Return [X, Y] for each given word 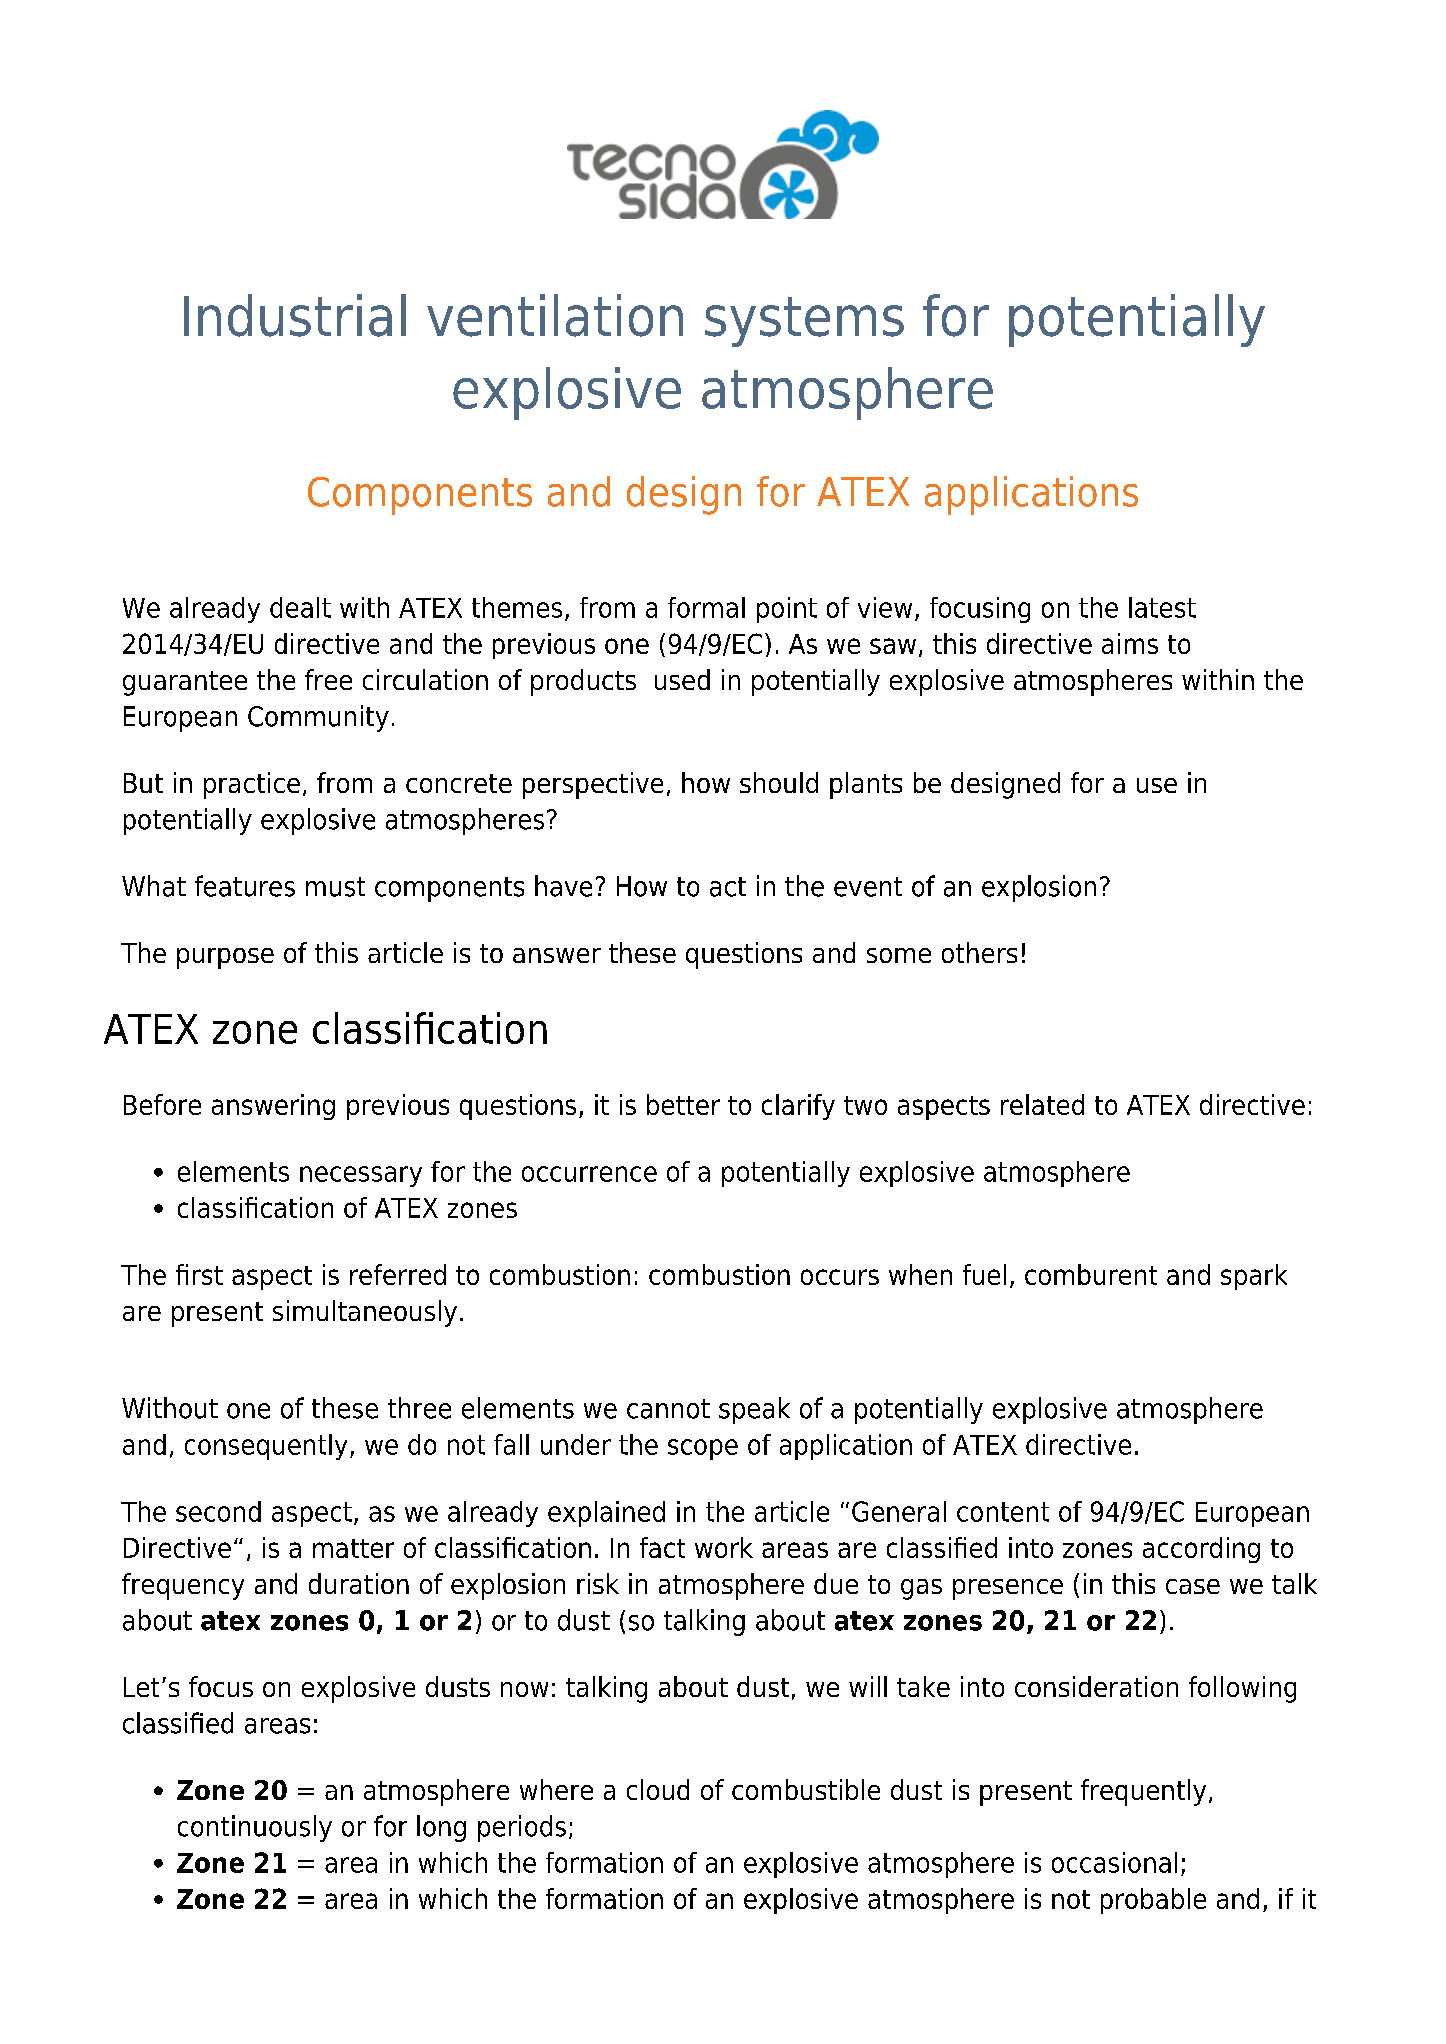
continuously [255, 1828]
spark [1254, 1277]
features [245, 886]
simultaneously [365, 1313]
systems [804, 322]
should [779, 782]
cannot [668, 1409]
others [979, 952]
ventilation [555, 315]
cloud [658, 1789]
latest [1162, 607]
